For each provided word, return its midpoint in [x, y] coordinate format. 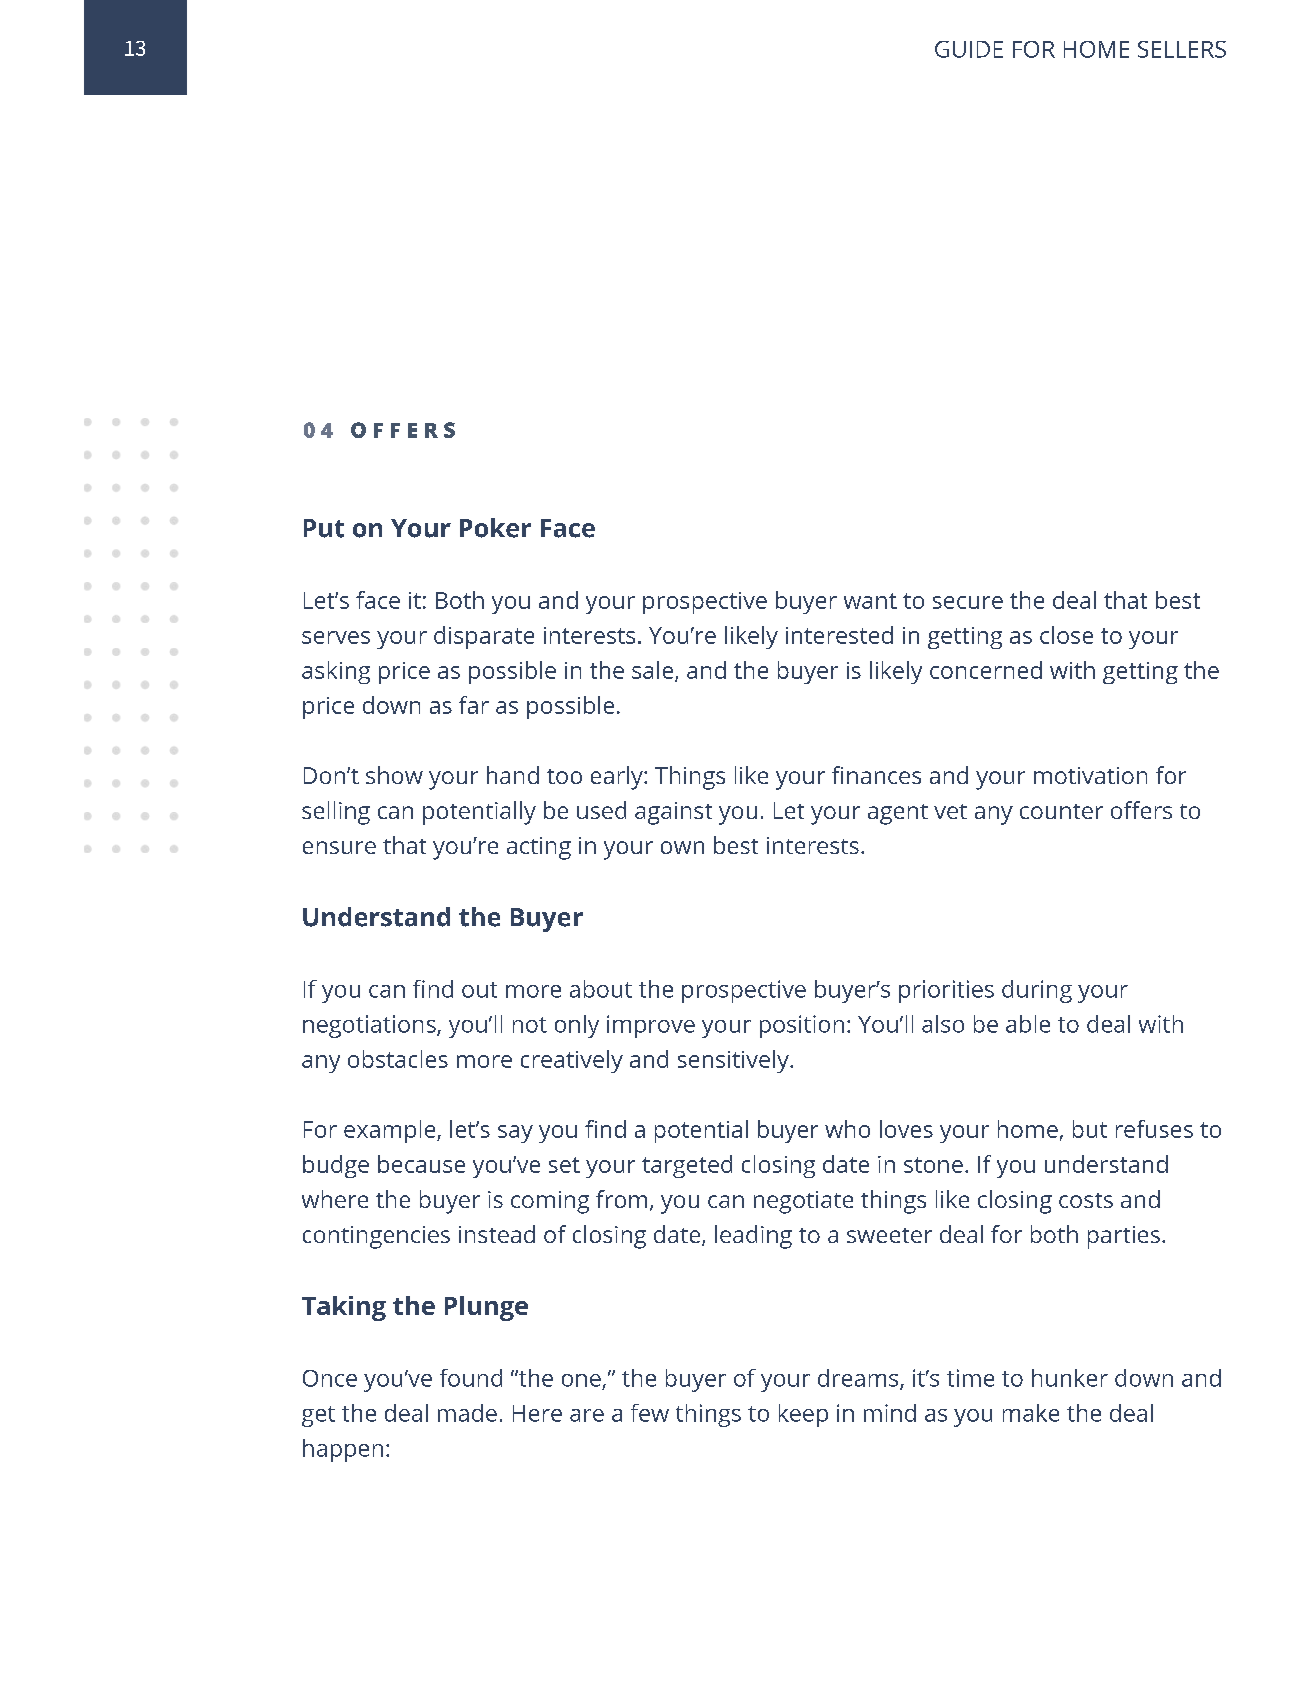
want [870, 601]
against [673, 813]
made [467, 1413]
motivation [1090, 775]
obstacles [398, 1059]
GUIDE [969, 49]
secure [968, 602]
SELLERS [1182, 49]
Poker [495, 528]
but [1090, 1129]
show [394, 775]
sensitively [734, 1061]
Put [324, 528]
